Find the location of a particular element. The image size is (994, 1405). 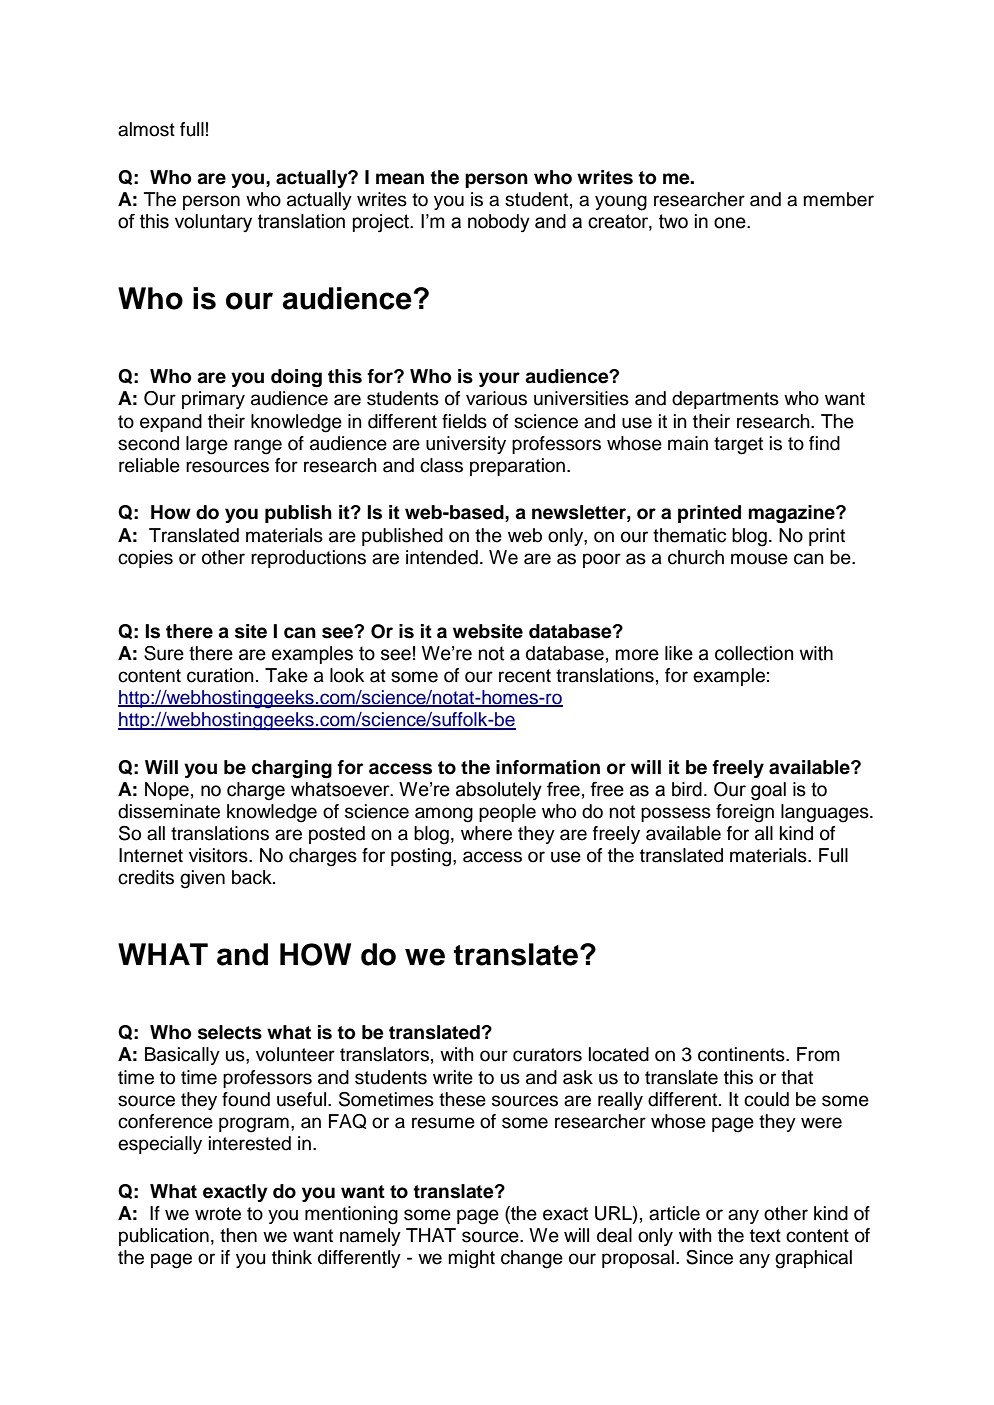

one is located at coordinates (731, 223).
